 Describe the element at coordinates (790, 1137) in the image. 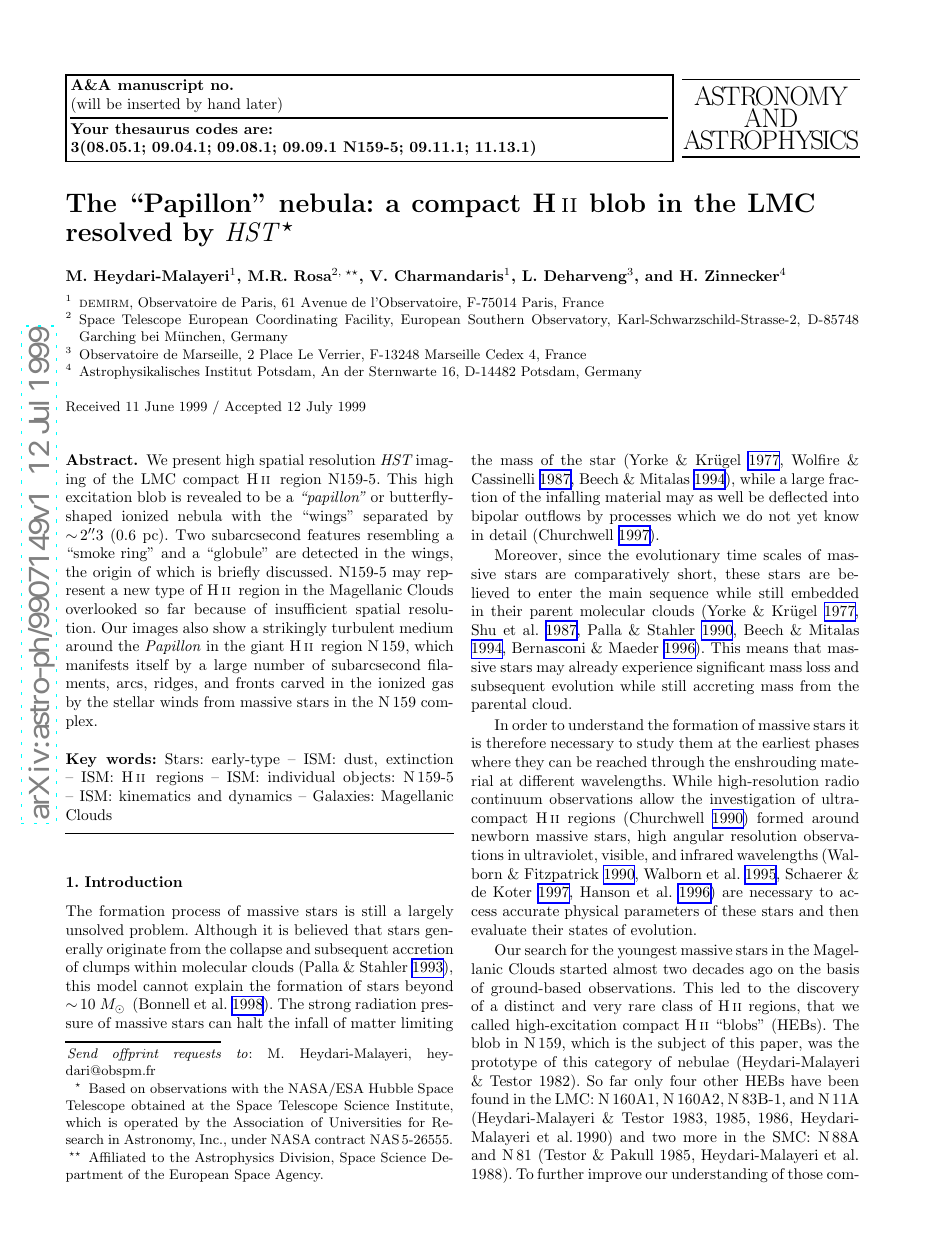

I see `SMC` at that location.
